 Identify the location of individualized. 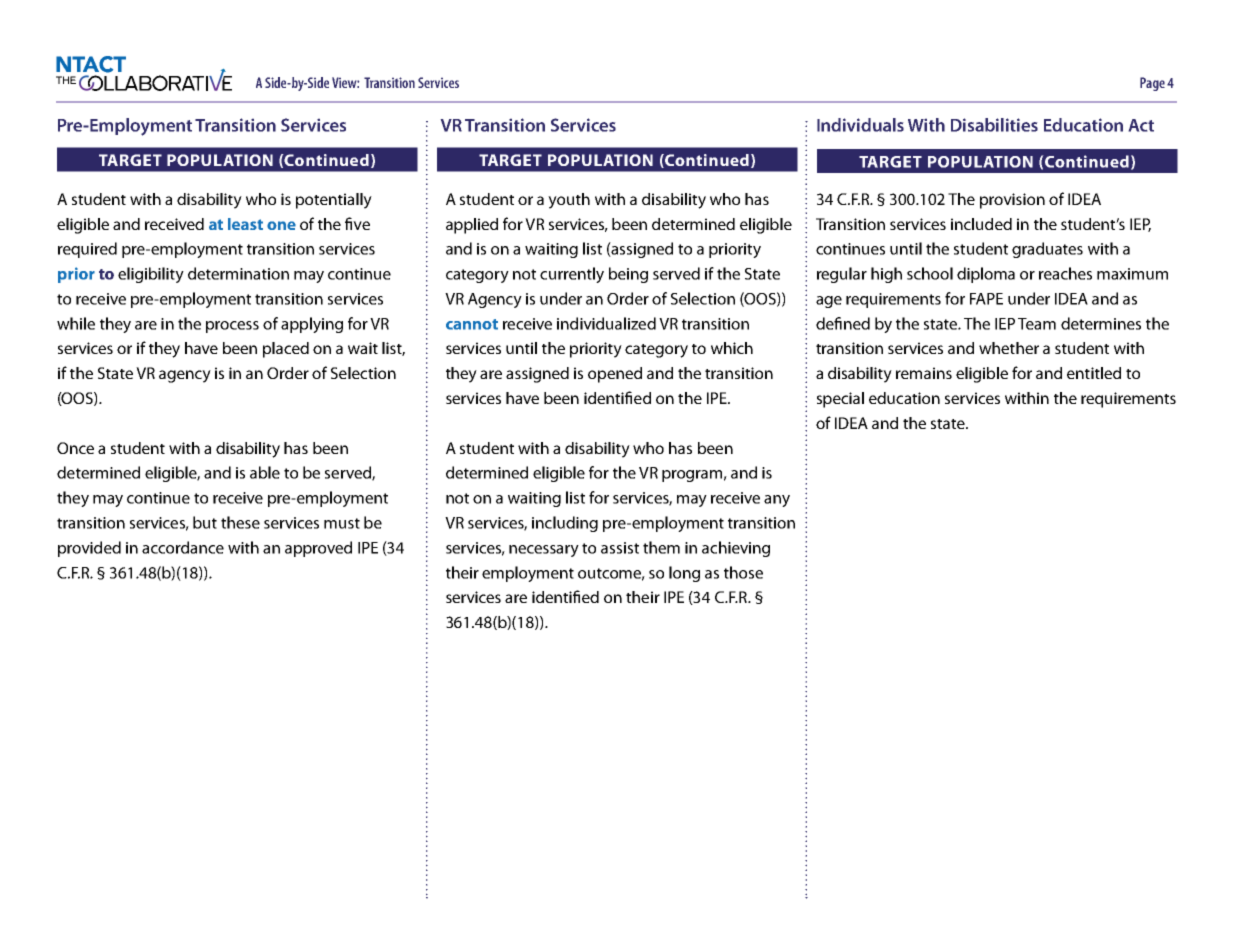
(606, 323).
